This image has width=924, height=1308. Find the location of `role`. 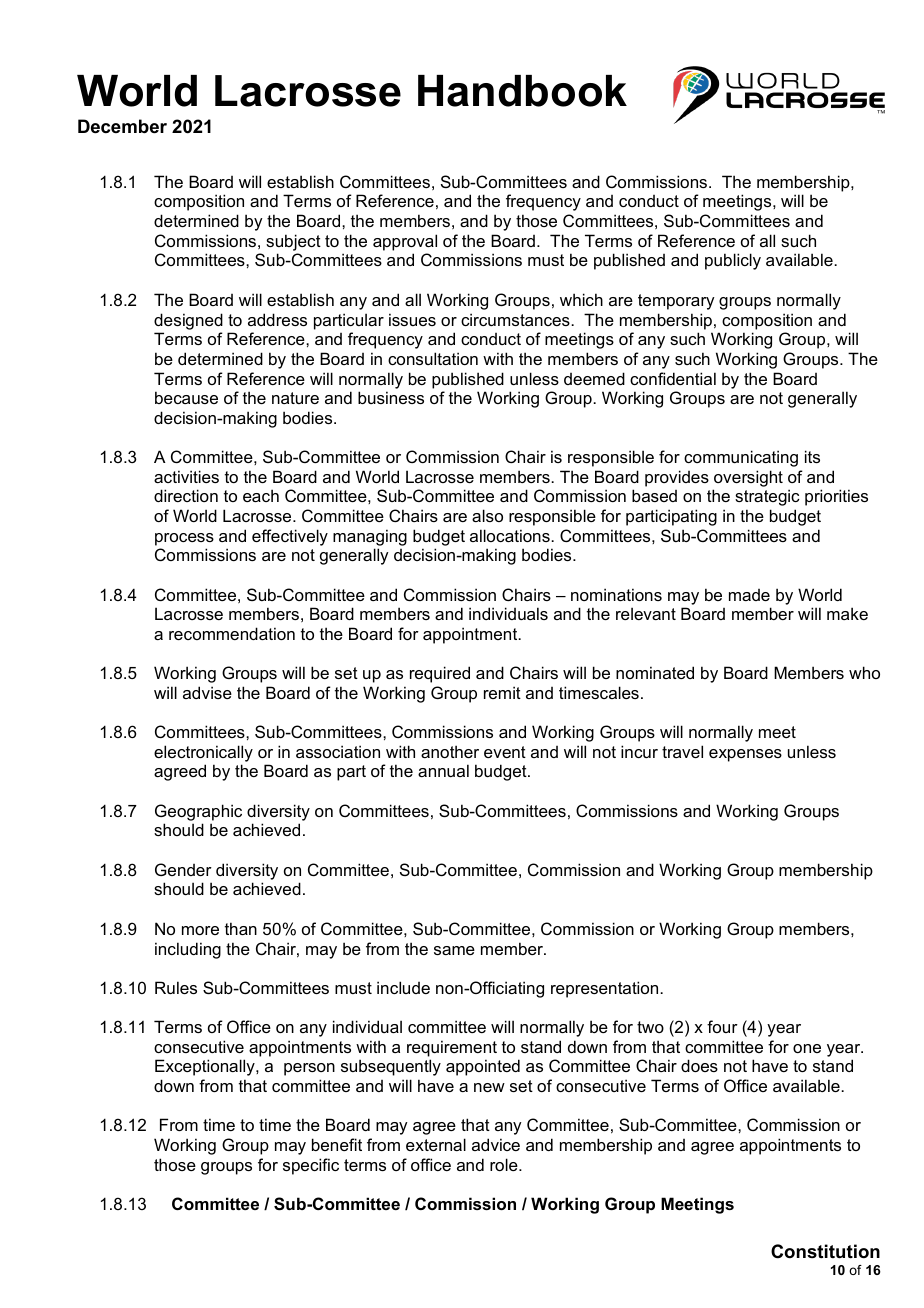

role is located at coordinates (505, 1164).
